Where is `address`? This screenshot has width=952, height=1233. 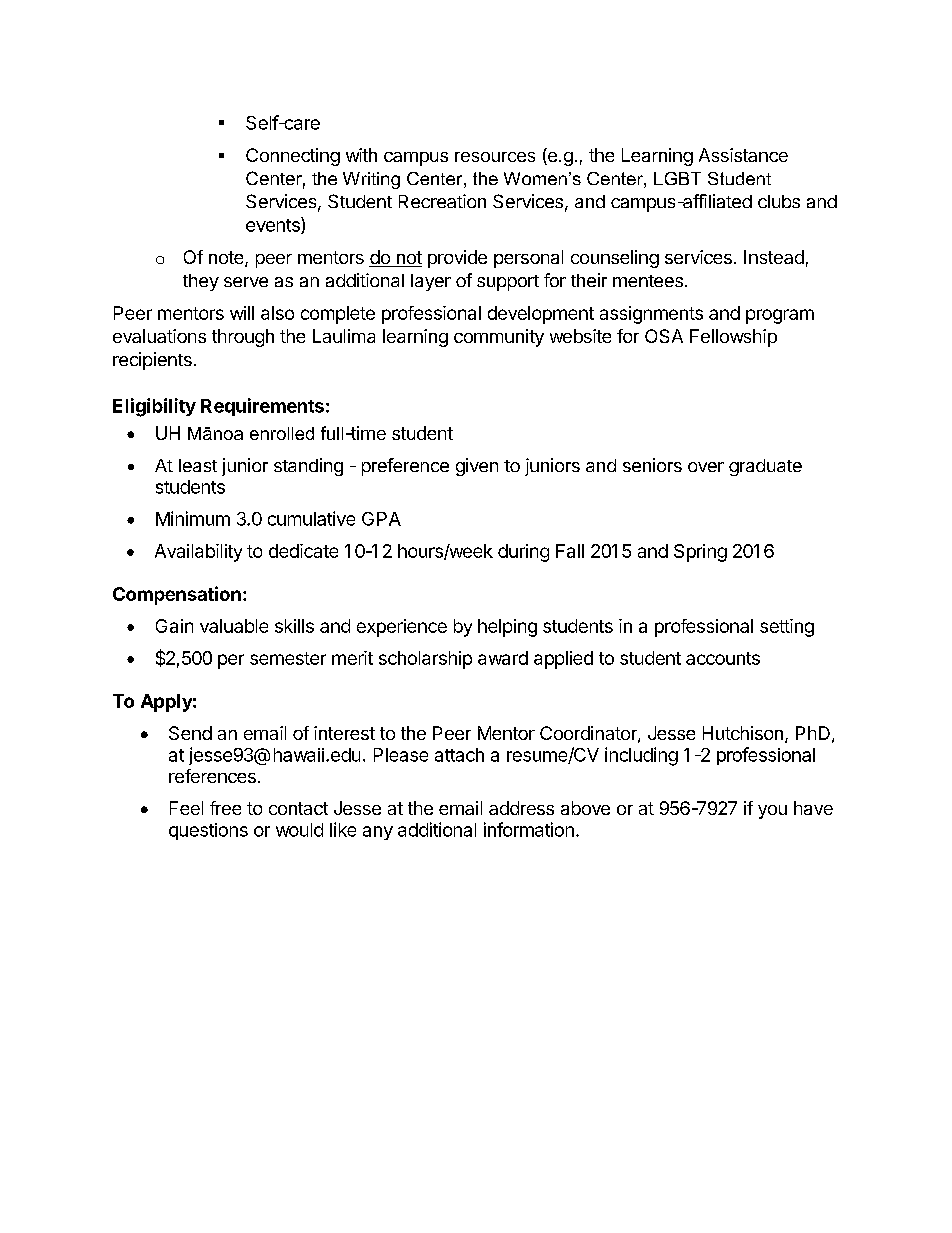
address is located at coordinates (521, 808).
